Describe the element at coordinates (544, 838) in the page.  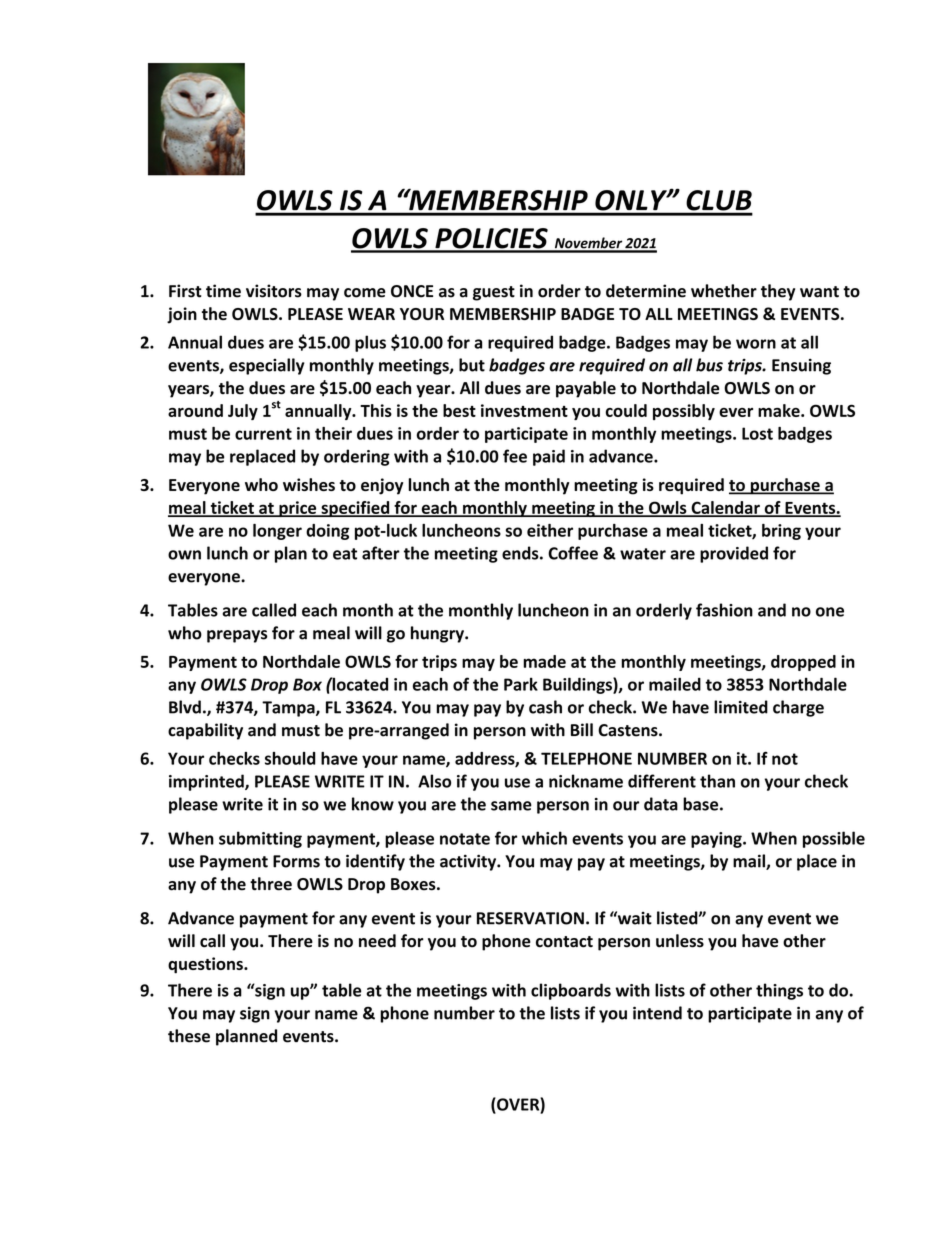
I see `which` at that location.
